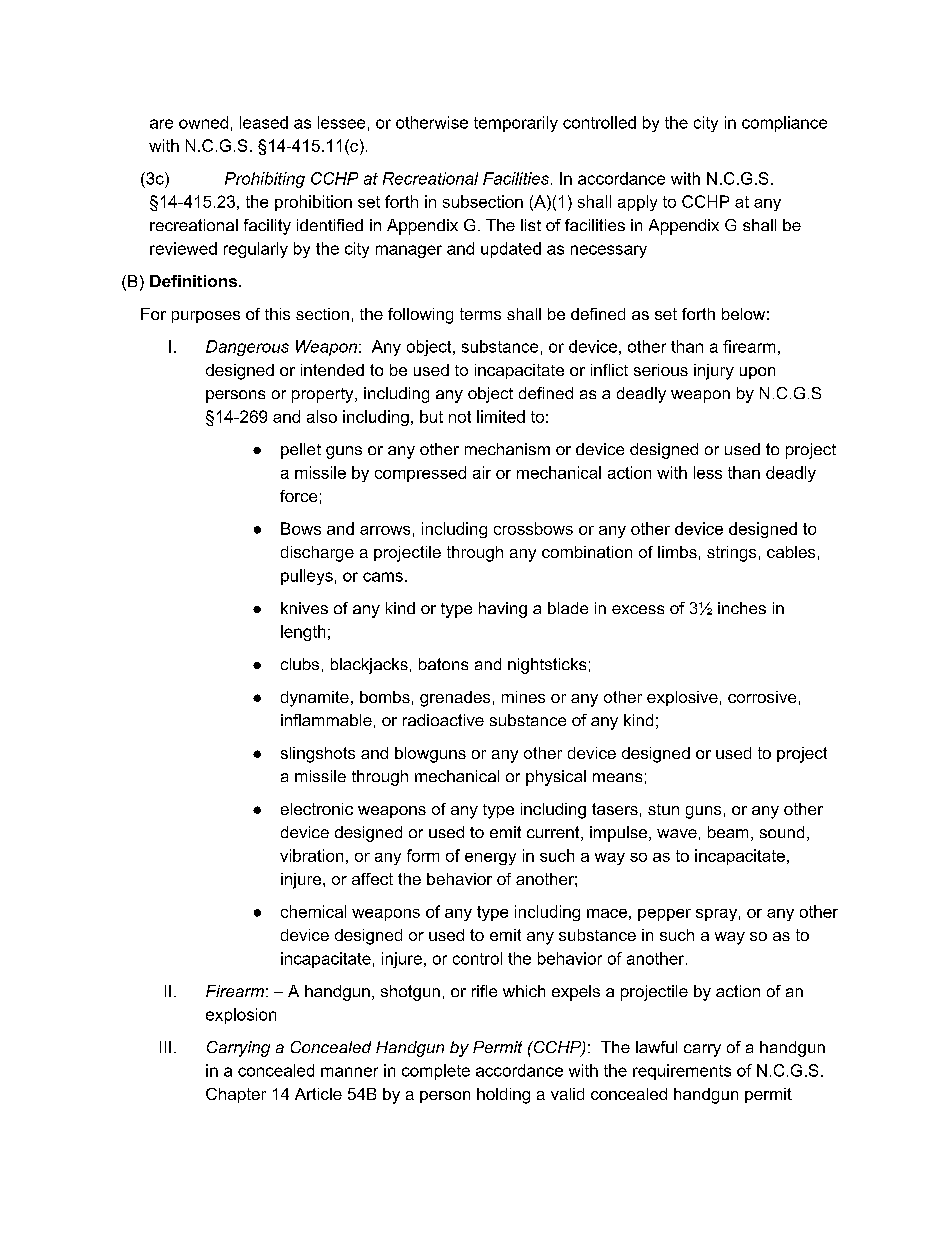 This page has width=952, height=1233. Describe the element at coordinates (682, 1072) in the page. I see `requirements` at that location.
